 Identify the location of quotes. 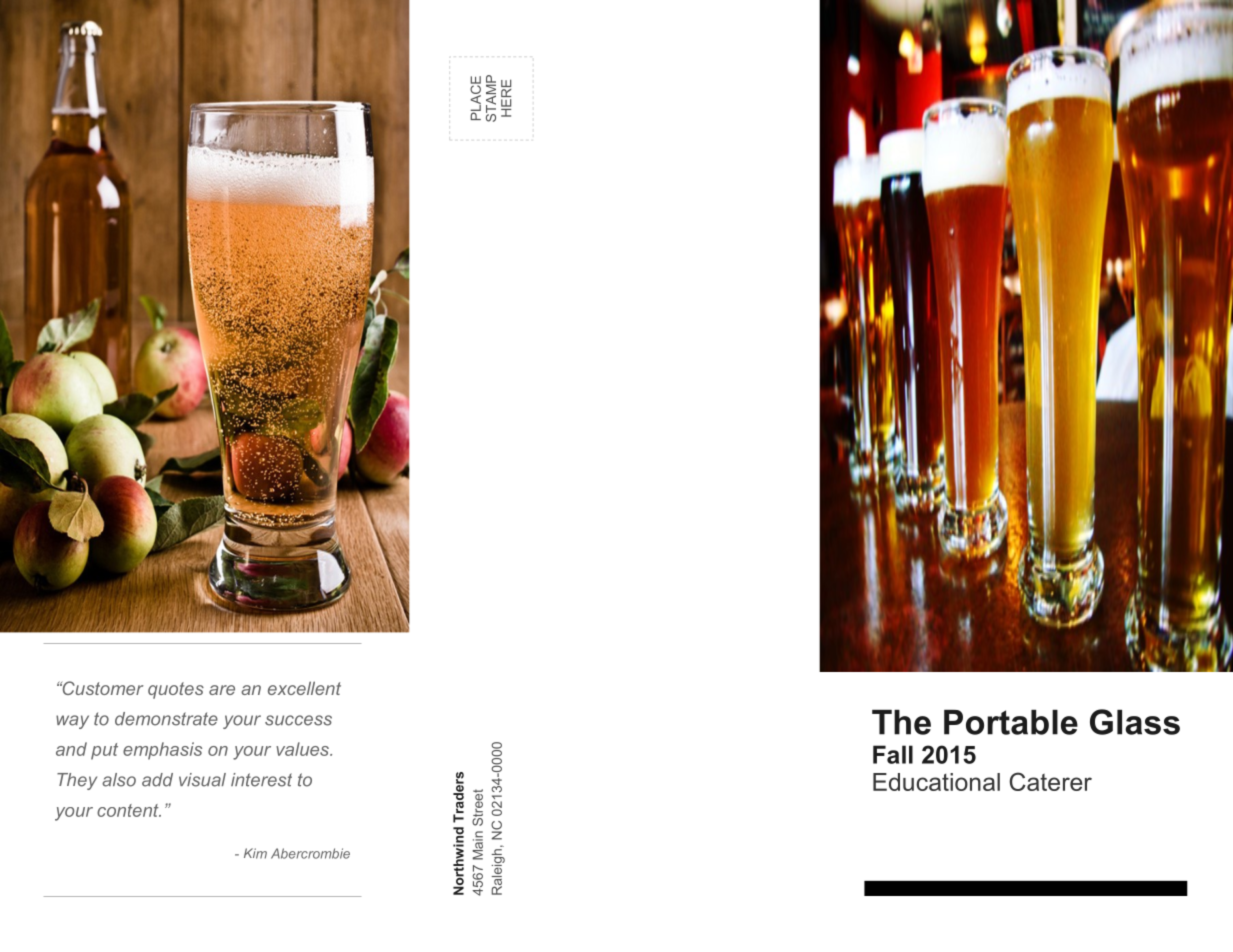
(176, 690).
